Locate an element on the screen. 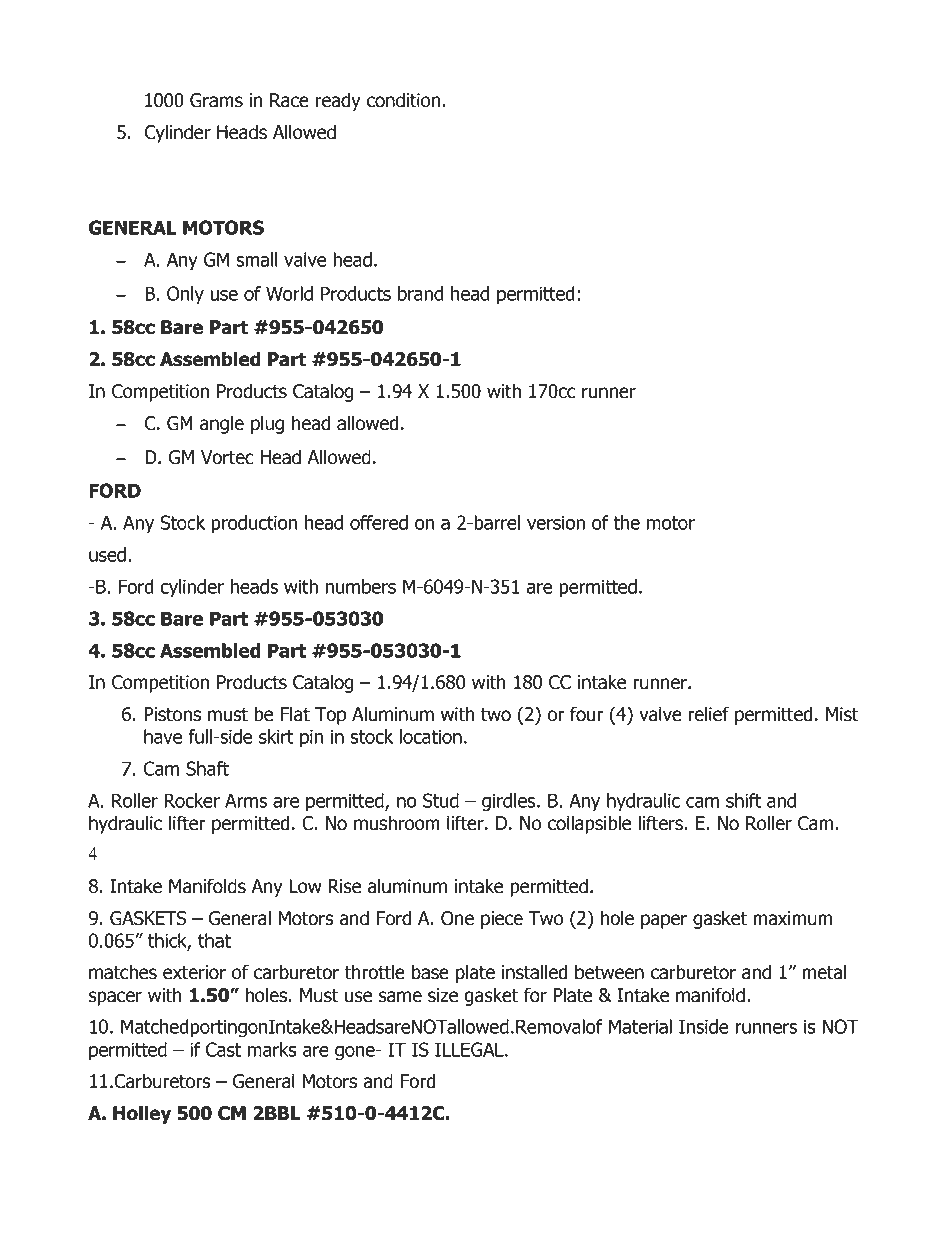  Grams is located at coordinates (216, 100).
